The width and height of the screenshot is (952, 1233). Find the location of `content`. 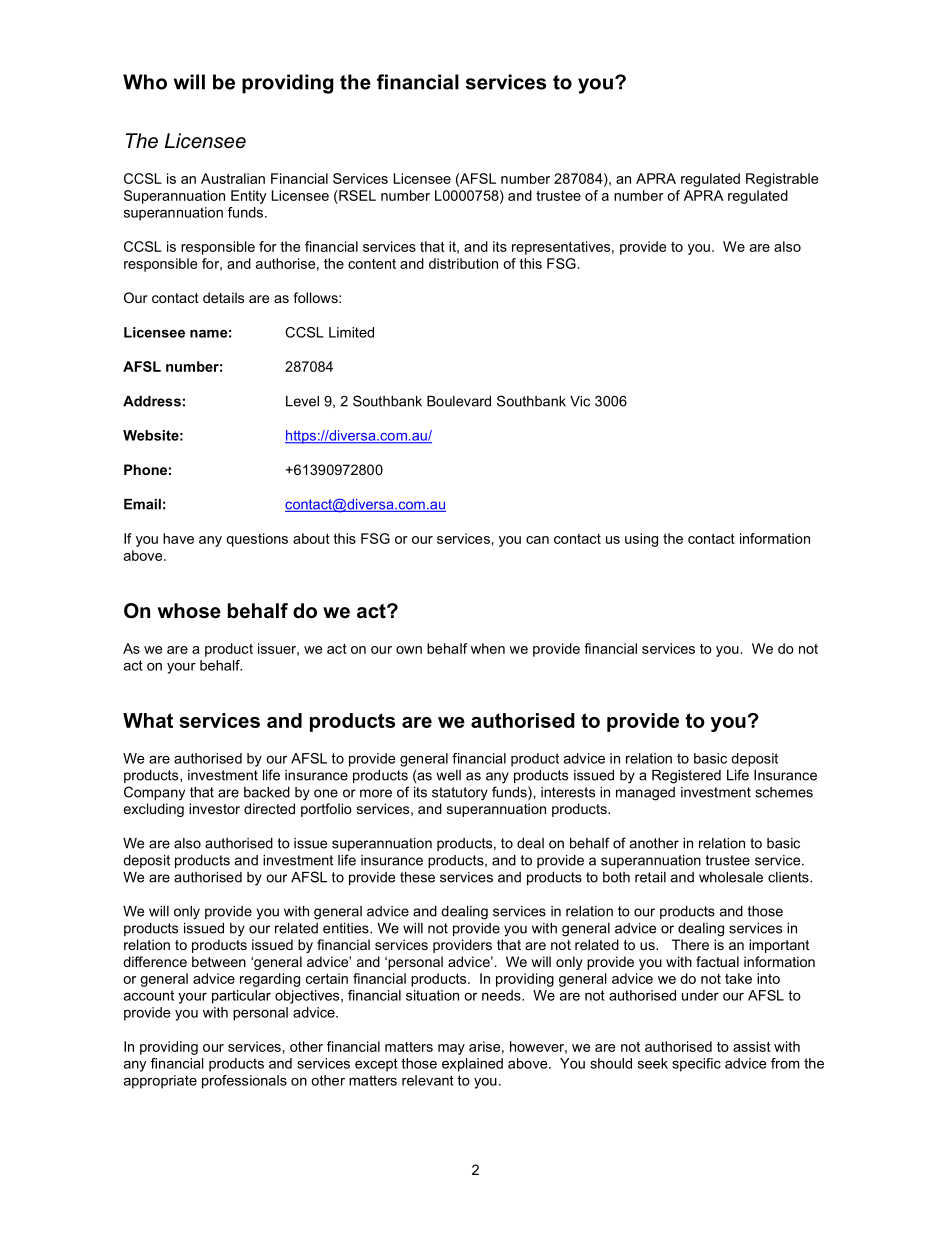

content is located at coordinates (372, 264).
